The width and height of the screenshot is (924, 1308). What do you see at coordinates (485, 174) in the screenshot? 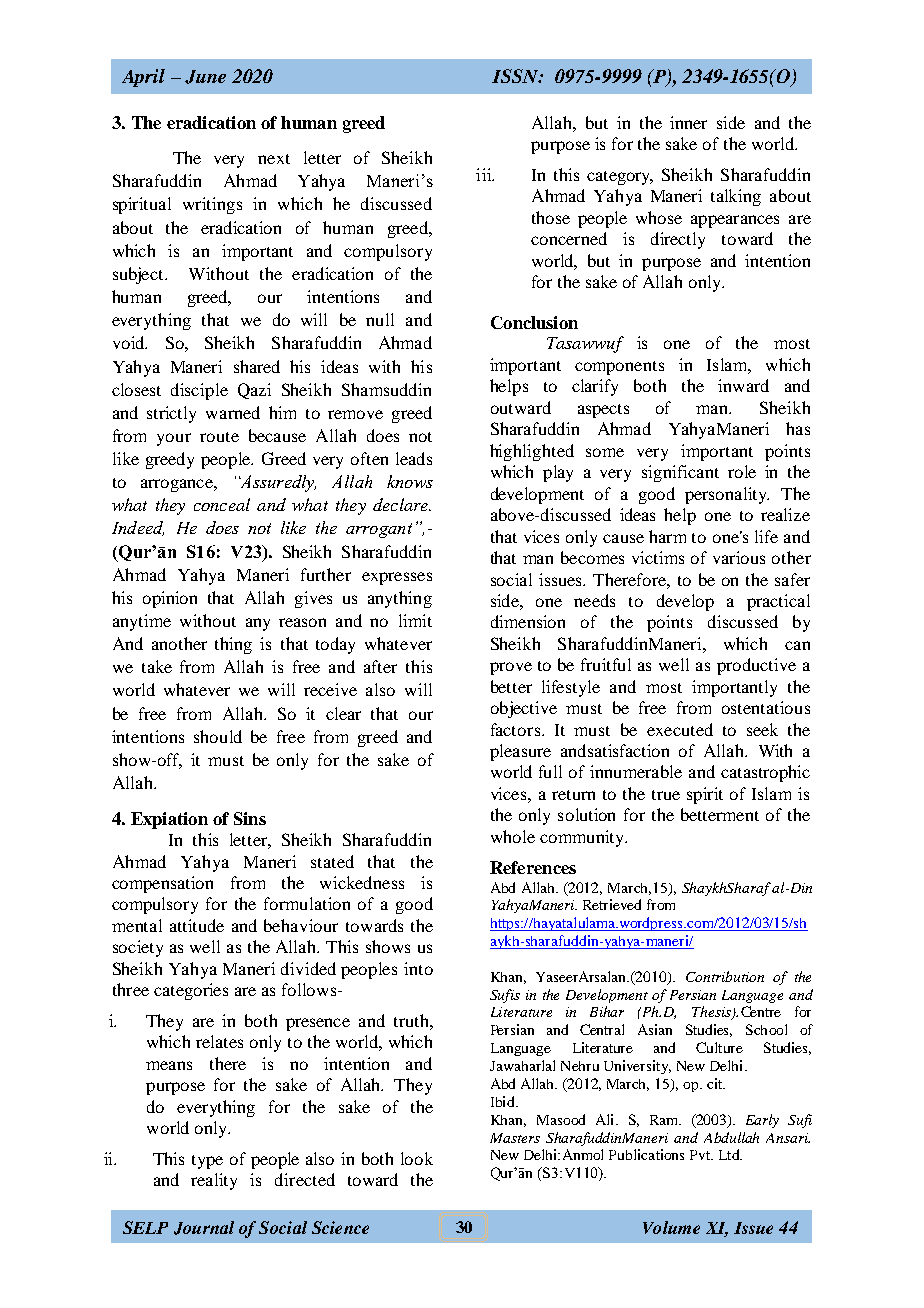
I see `iii` at bounding box center [485, 174].
